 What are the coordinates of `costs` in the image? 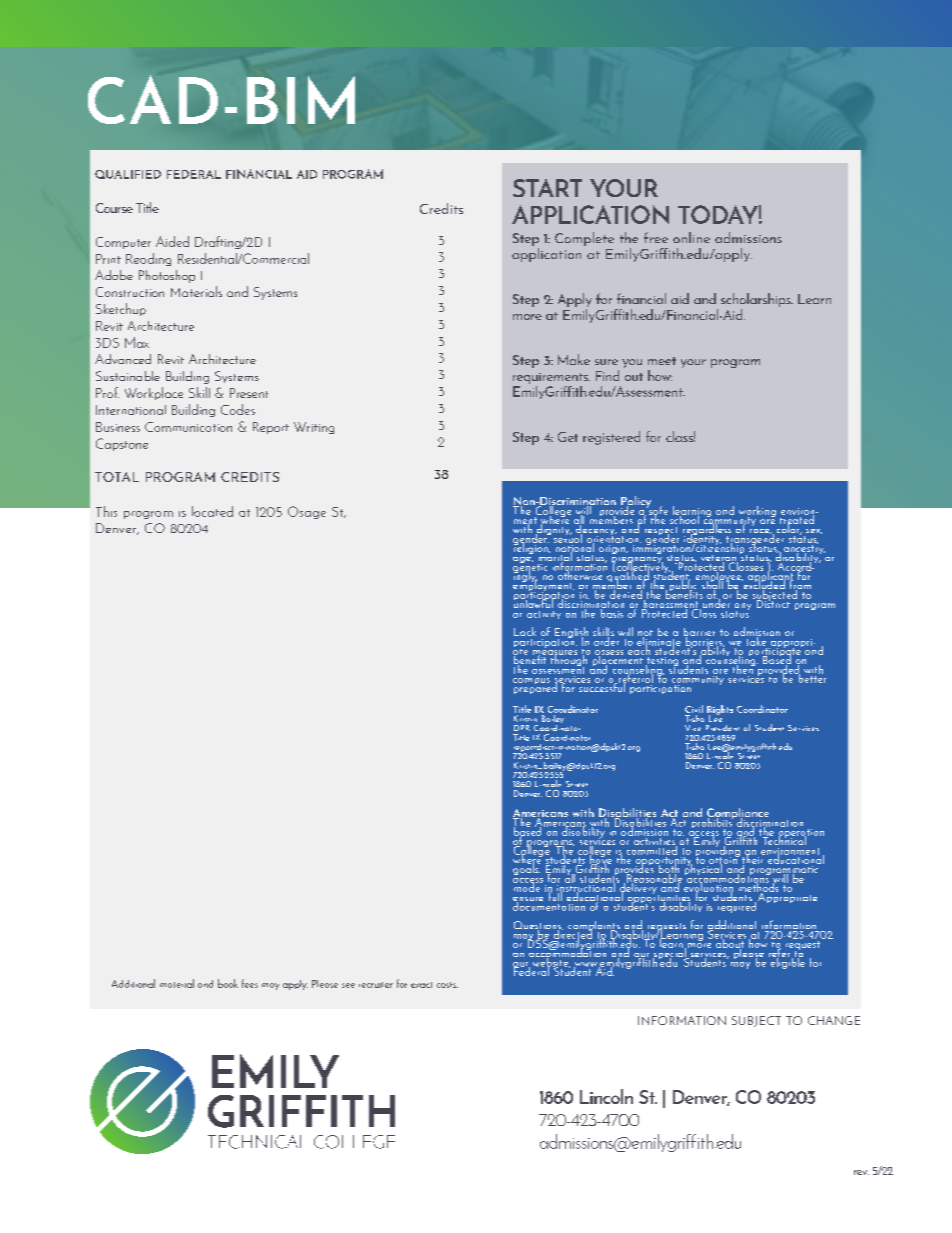 It's located at (447, 985).
